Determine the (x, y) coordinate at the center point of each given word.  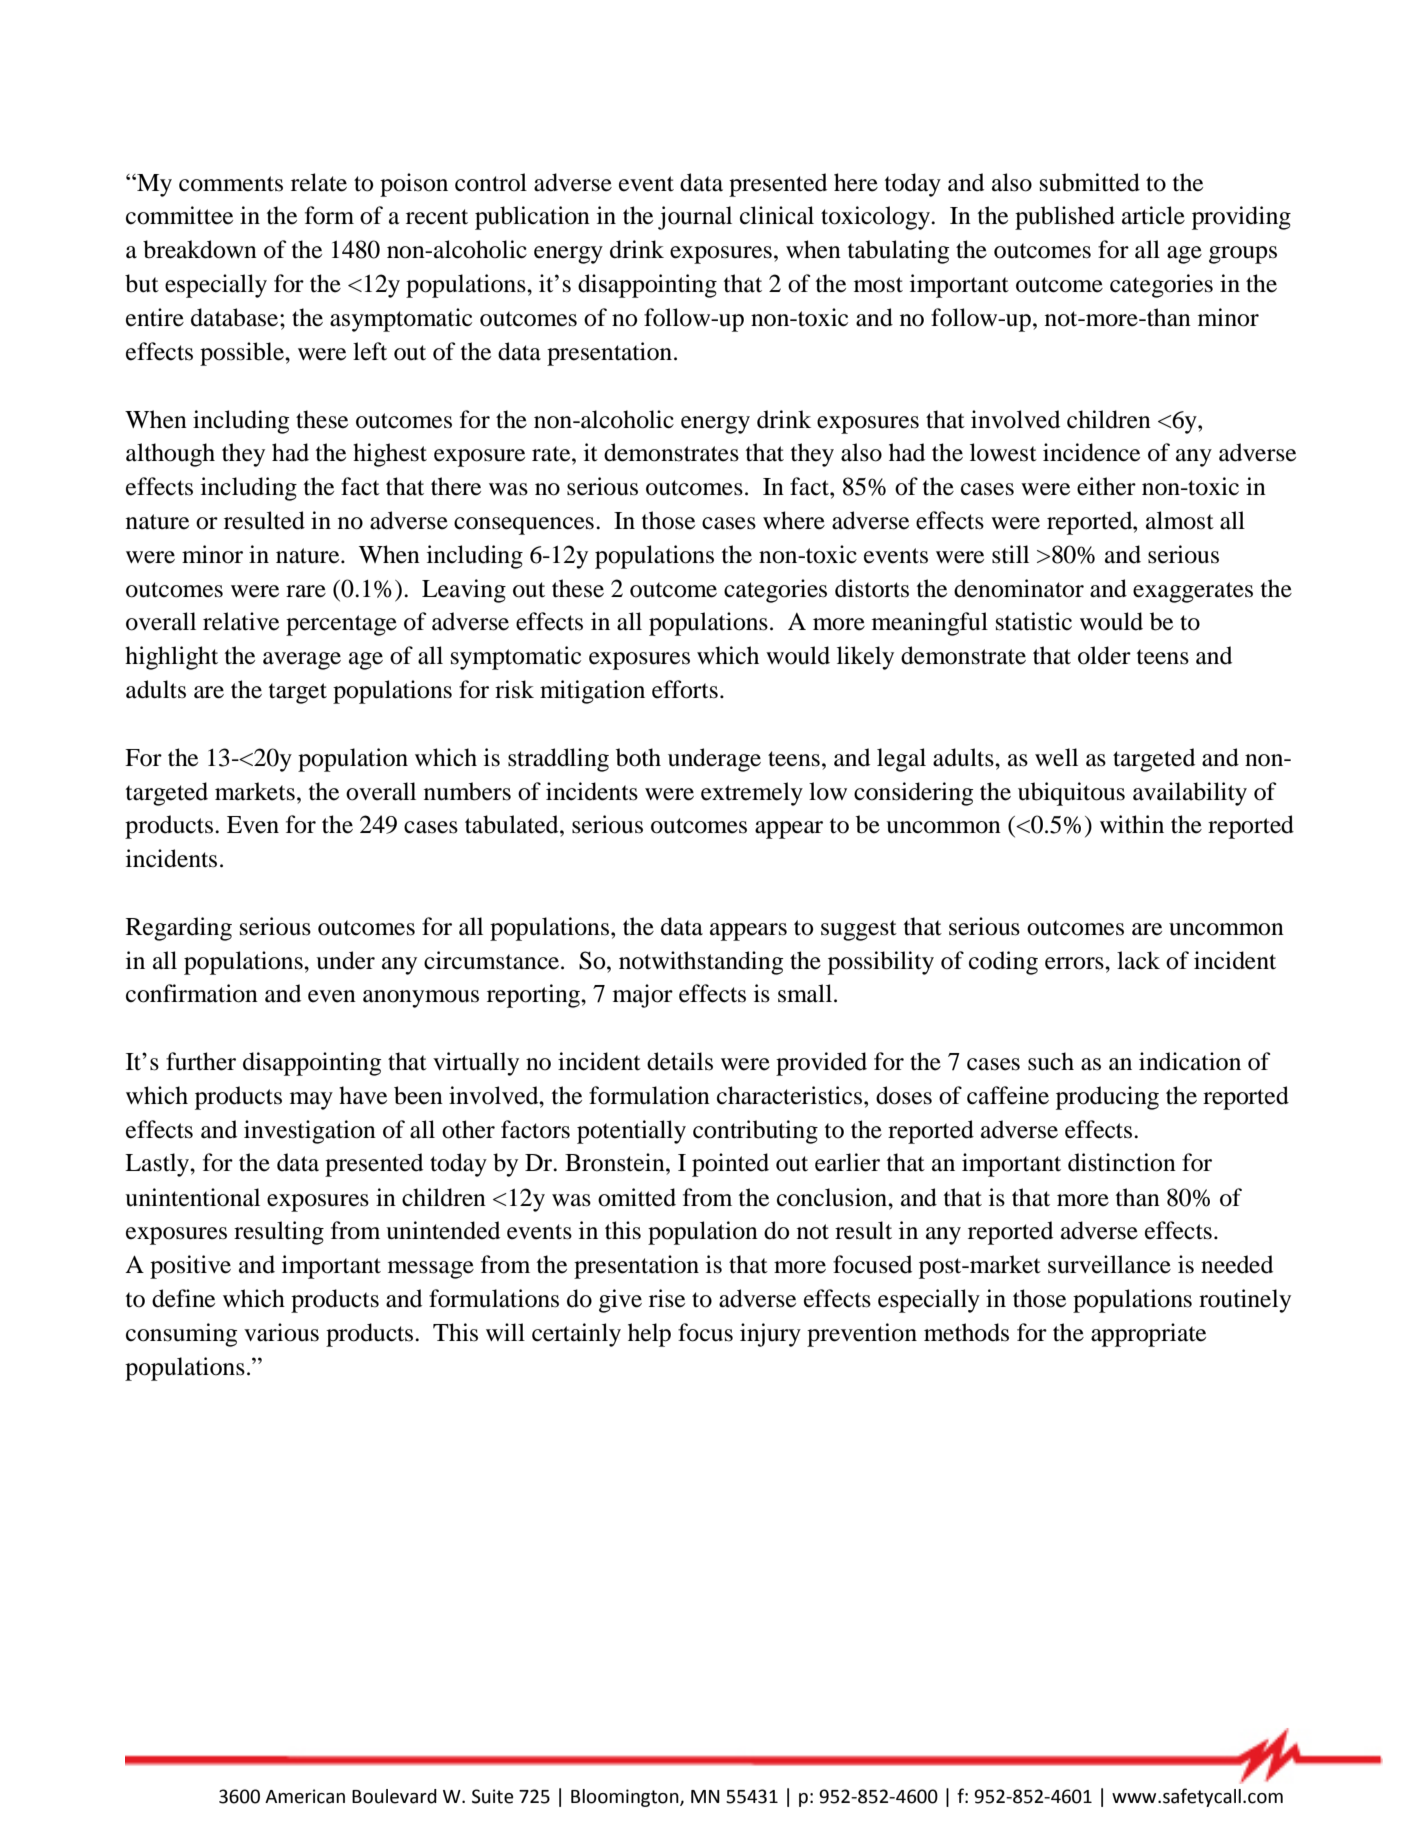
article (1153, 215)
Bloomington (626, 1798)
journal (695, 218)
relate (319, 182)
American (305, 1796)
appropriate (1148, 1335)
